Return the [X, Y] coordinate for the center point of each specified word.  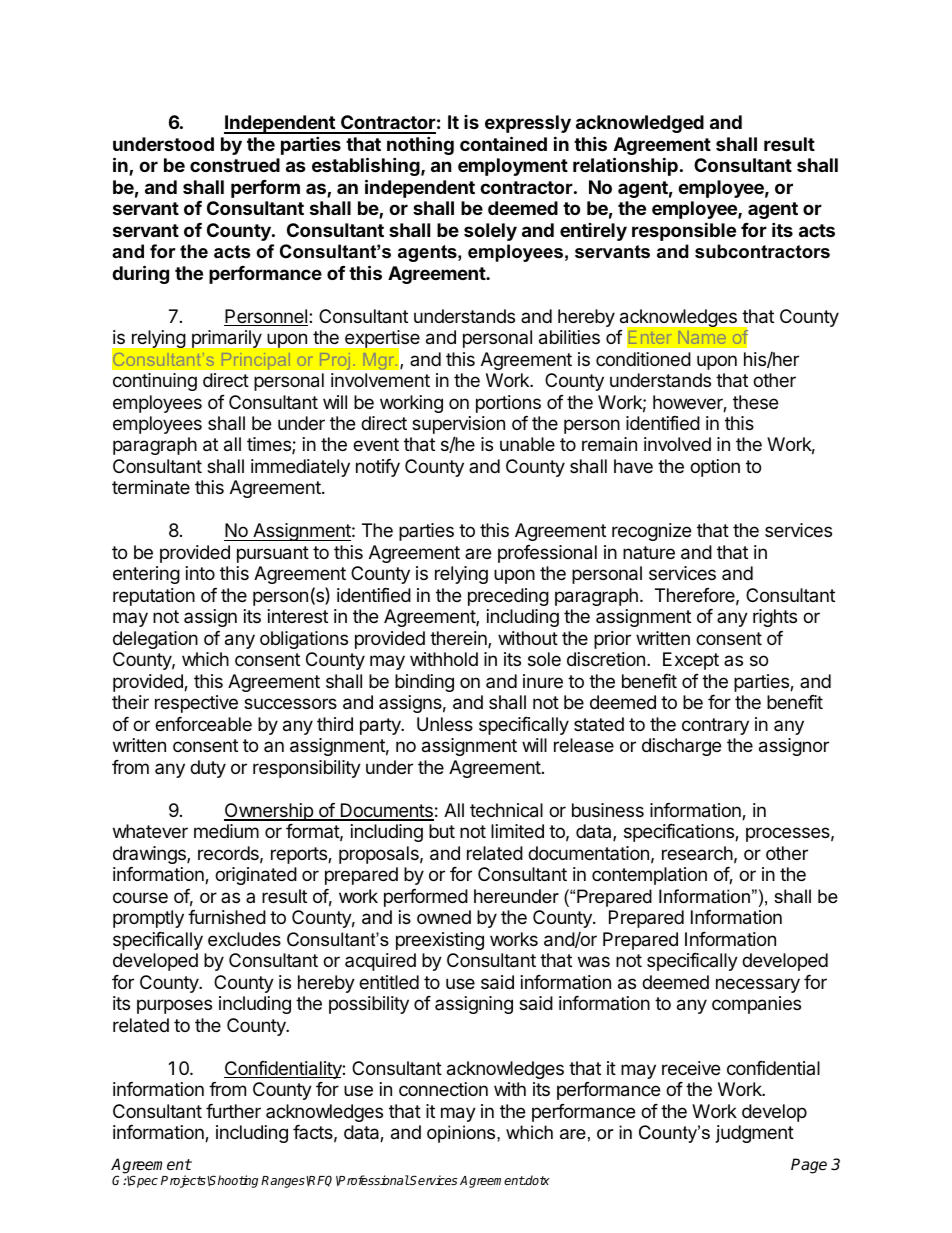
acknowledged [640, 124]
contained [503, 143]
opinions [462, 1134]
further [233, 1111]
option [715, 468]
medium [226, 831]
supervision [458, 426]
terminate [151, 487]
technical [506, 810]
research [697, 853]
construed [235, 165]
